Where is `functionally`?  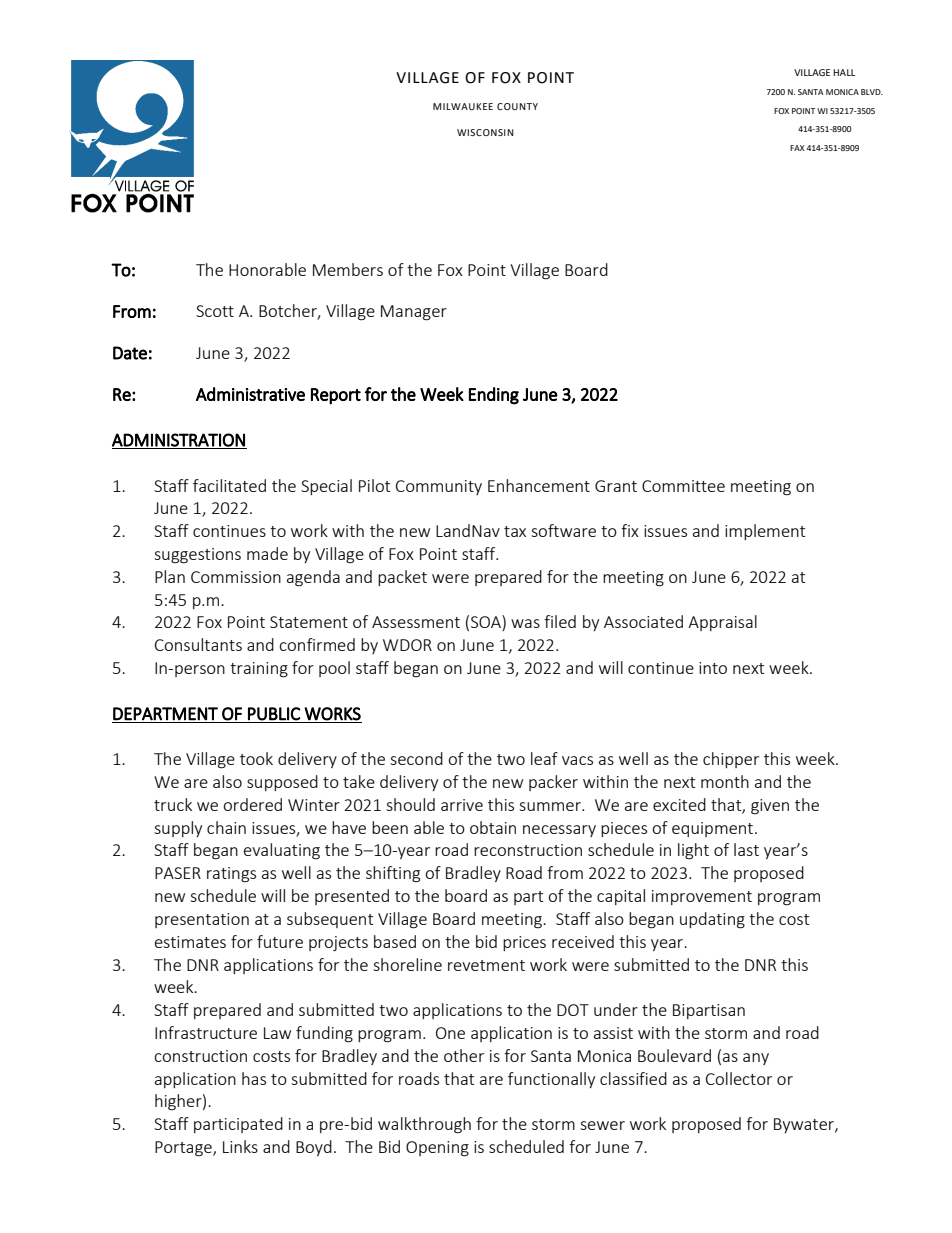 functionally is located at coordinates (551, 1080).
